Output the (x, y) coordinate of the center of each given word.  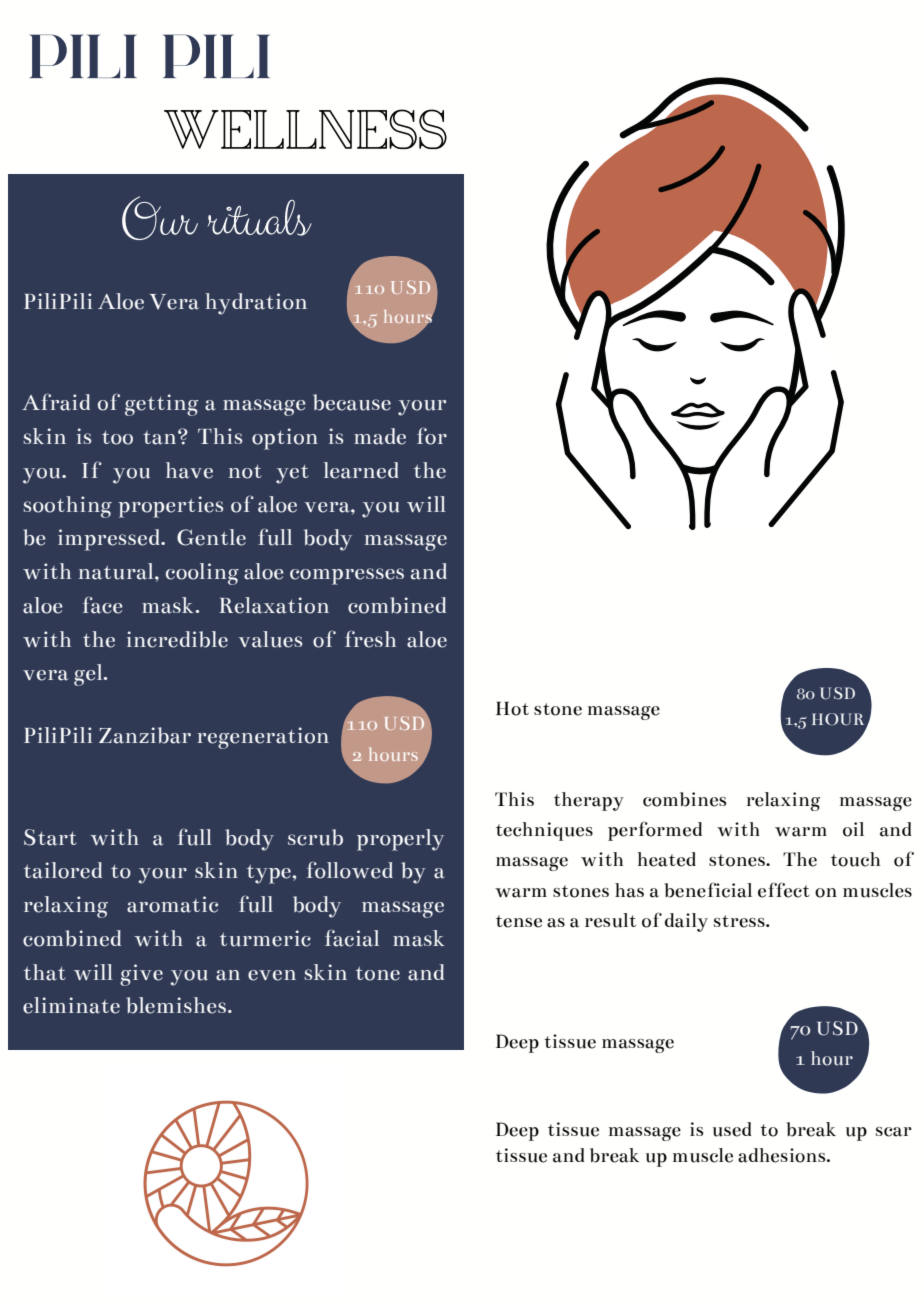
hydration (256, 304)
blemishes (176, 1005)
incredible (177, 639)
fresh (370, 639)
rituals (259, 218)
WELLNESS (305, 129)
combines (684, 799)
